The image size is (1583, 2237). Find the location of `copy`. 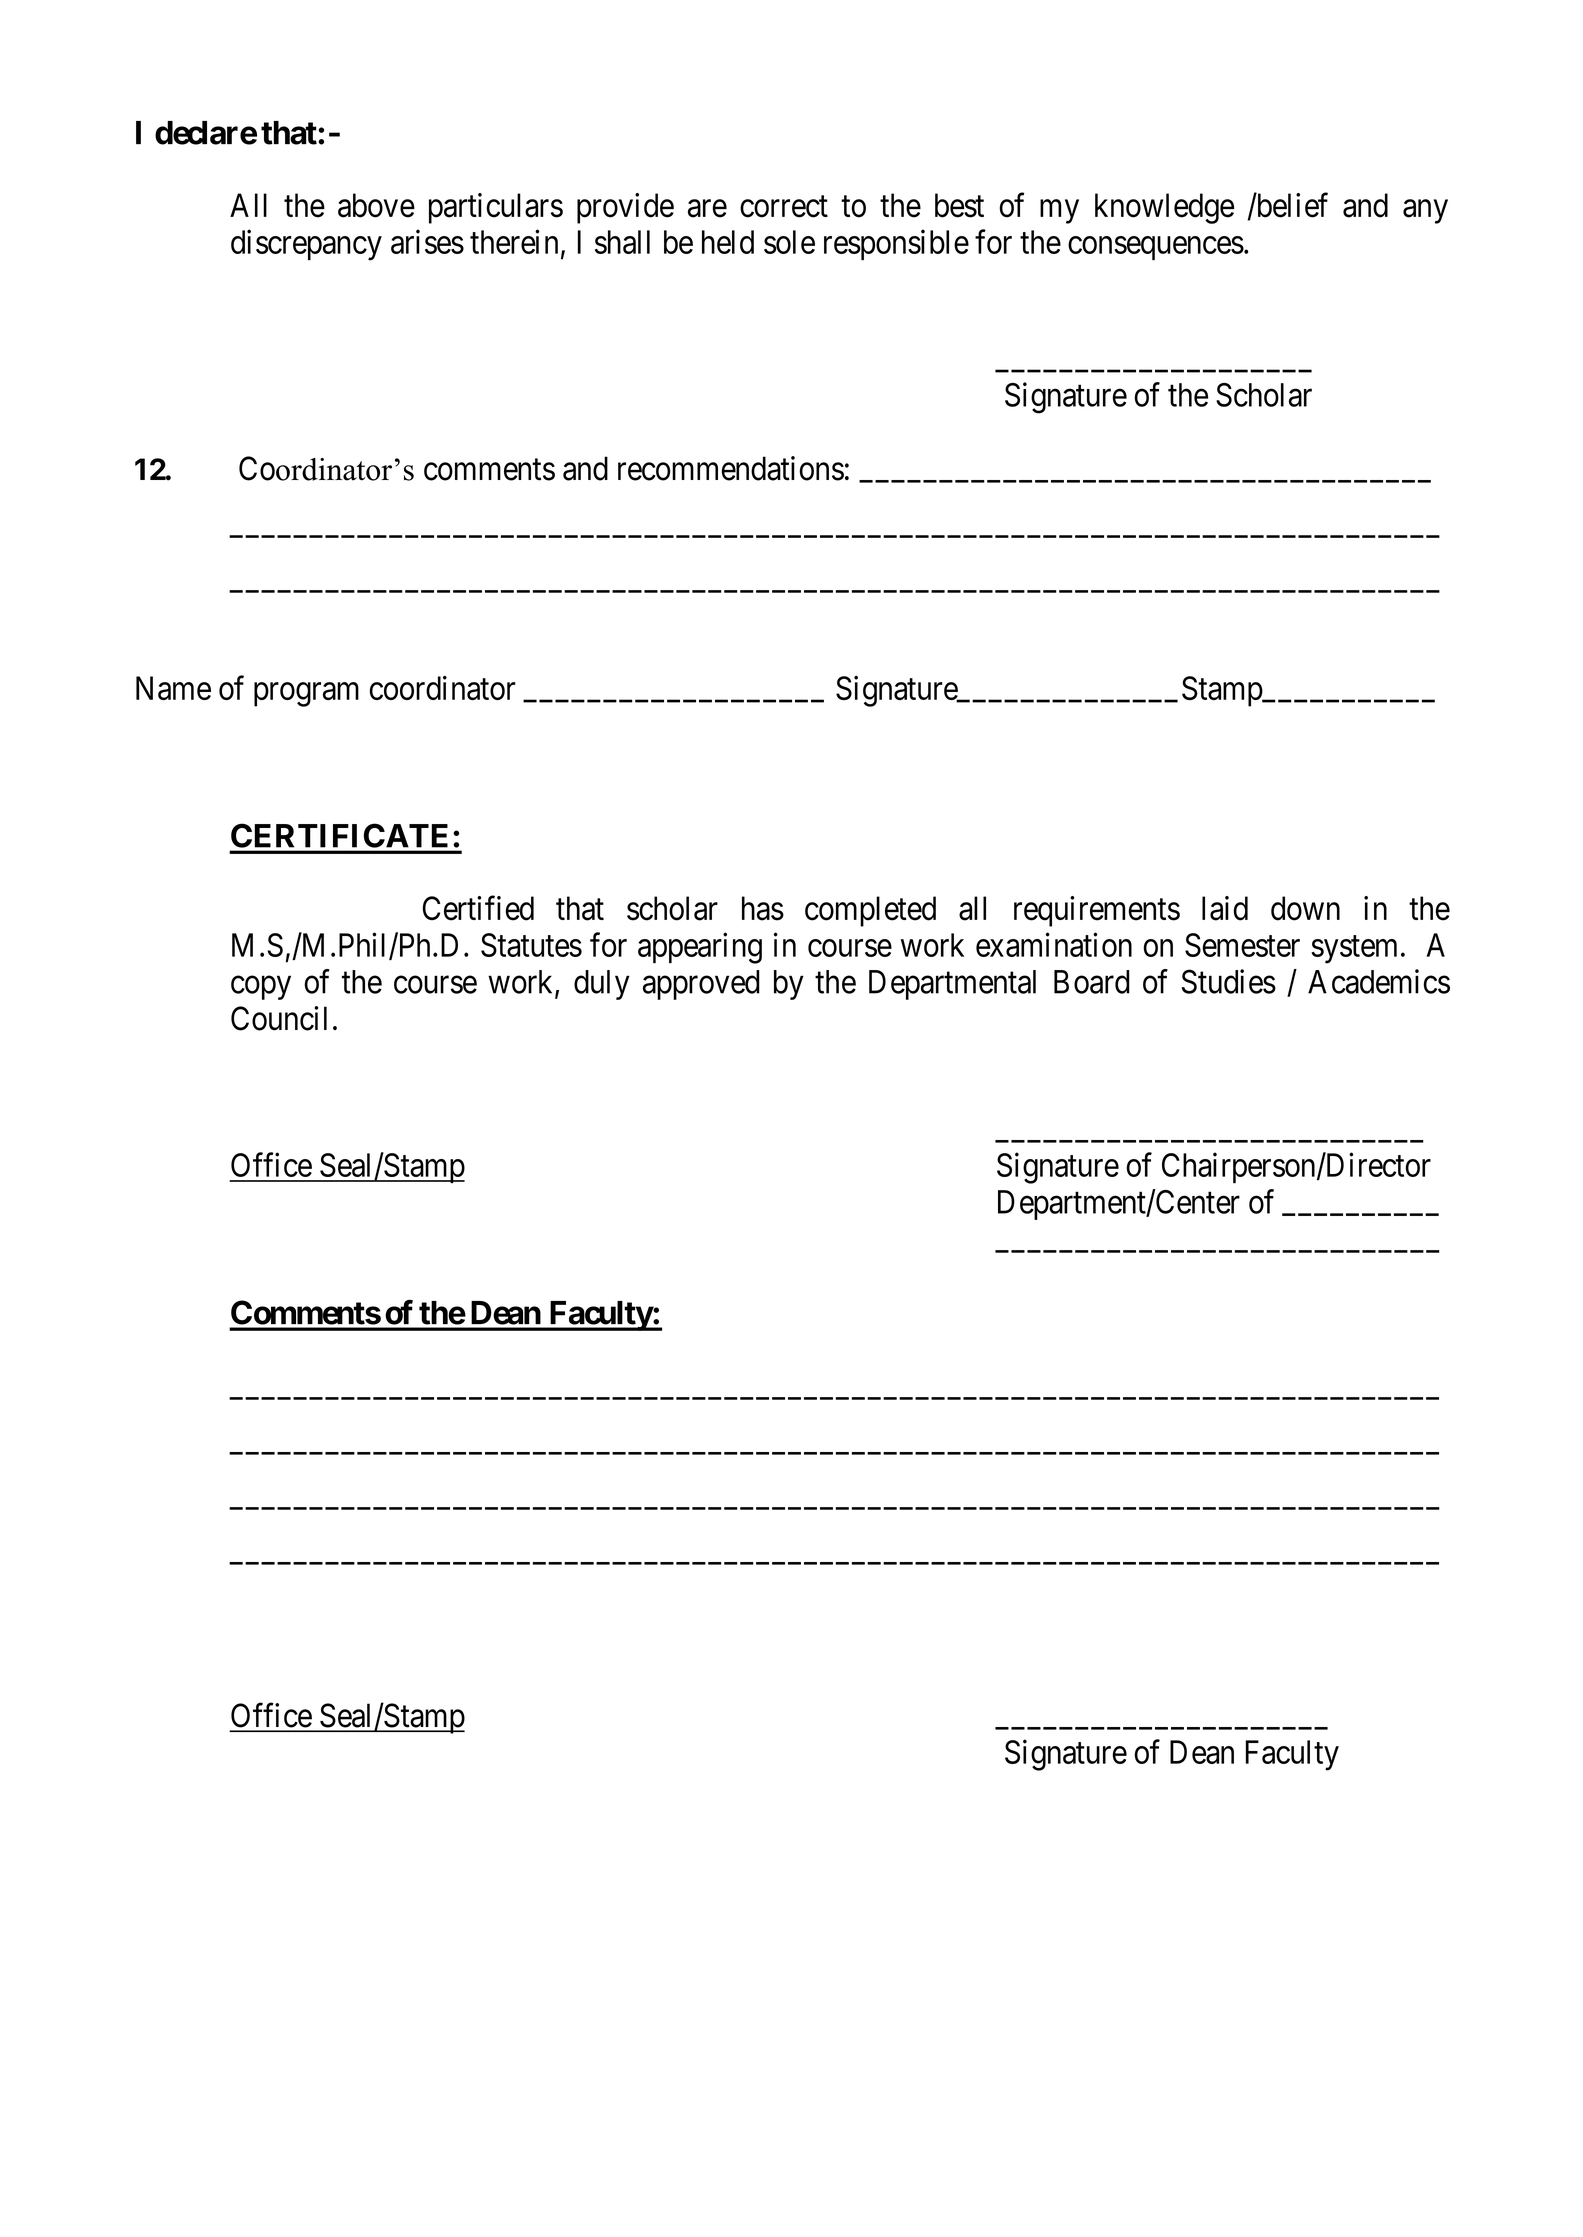

copy is located at coordinates (261, 988).
